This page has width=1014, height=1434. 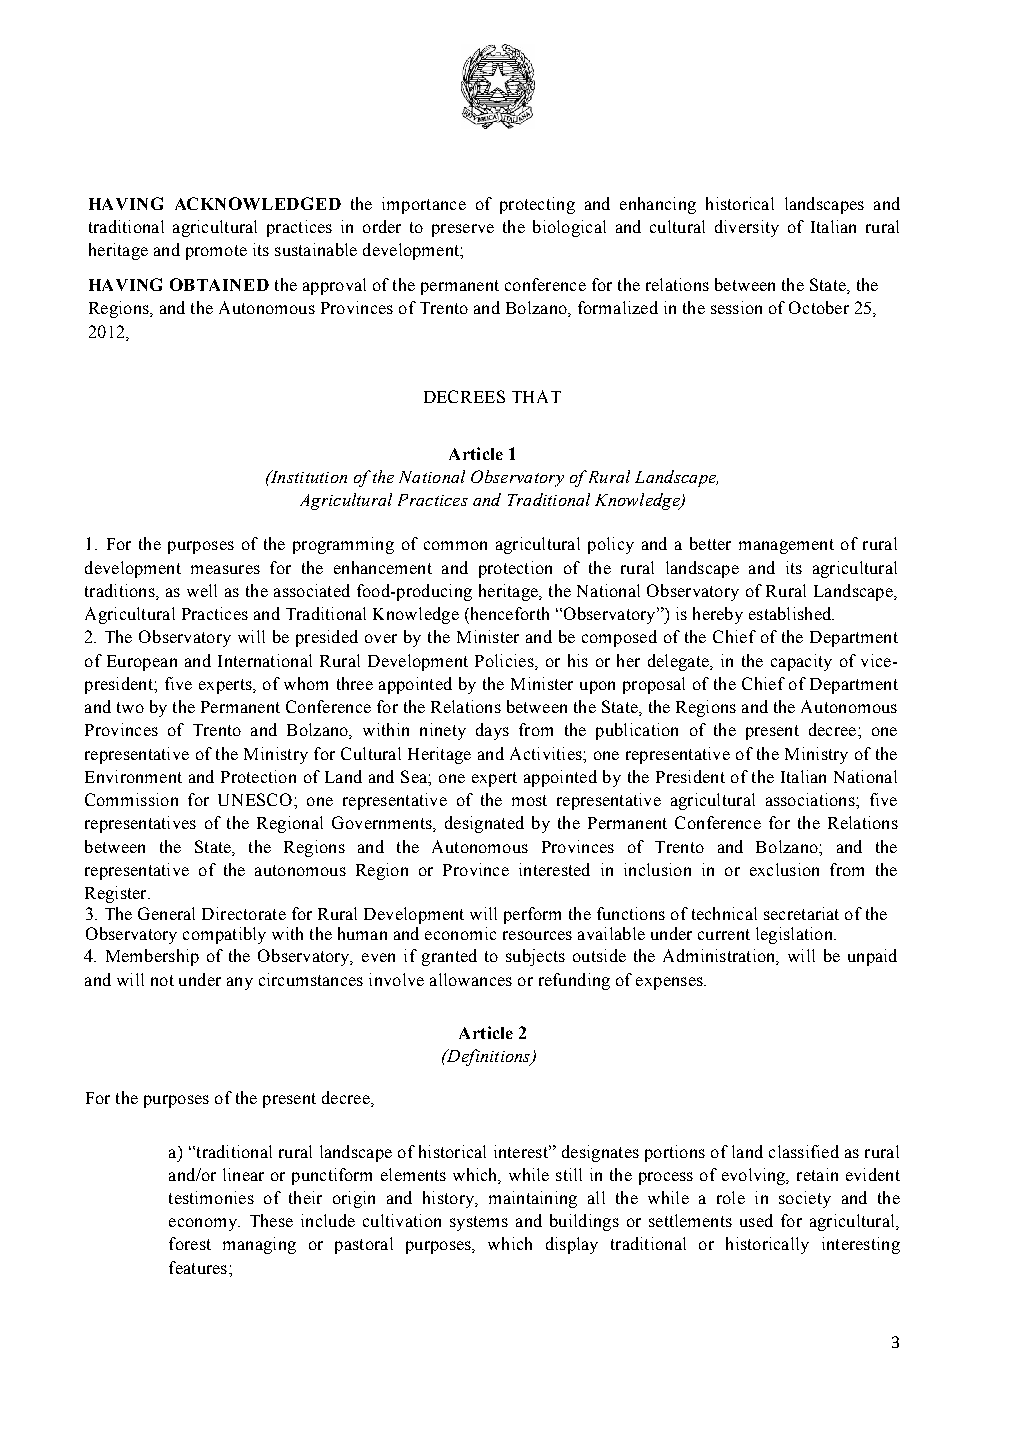 What do you see at coordinates (455, 545) in the page?
I see `common` at bounding box center [455, 545].
